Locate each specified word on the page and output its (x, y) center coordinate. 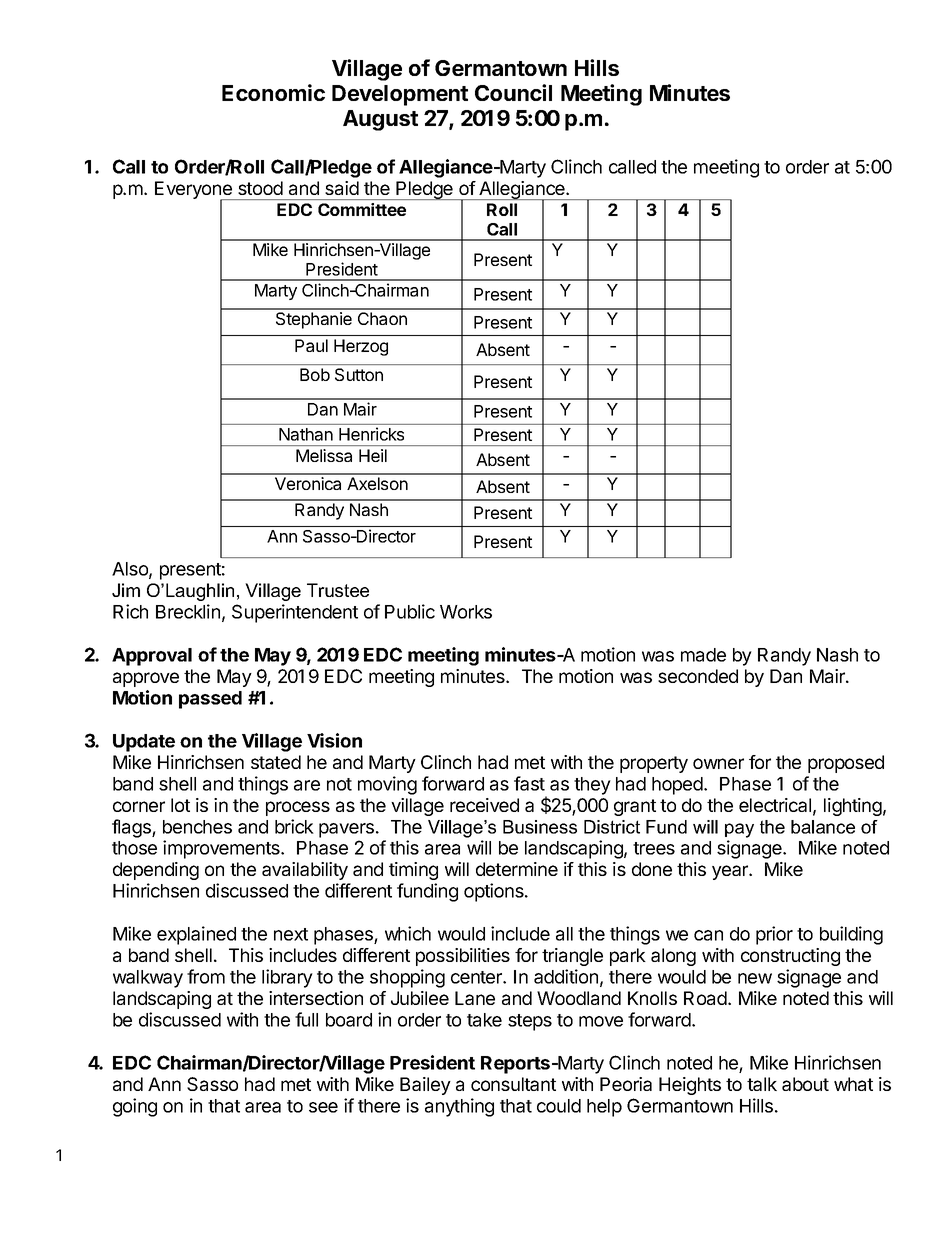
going (135, 1107)
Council (513, 92)
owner (718, 763)
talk (762, 1084)
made (703, 655)
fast (529, 783)
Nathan (306, 434)
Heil (373, 455)
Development (400, 95)
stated (276, 762)
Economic (273, 92)
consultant (513, 1084)
